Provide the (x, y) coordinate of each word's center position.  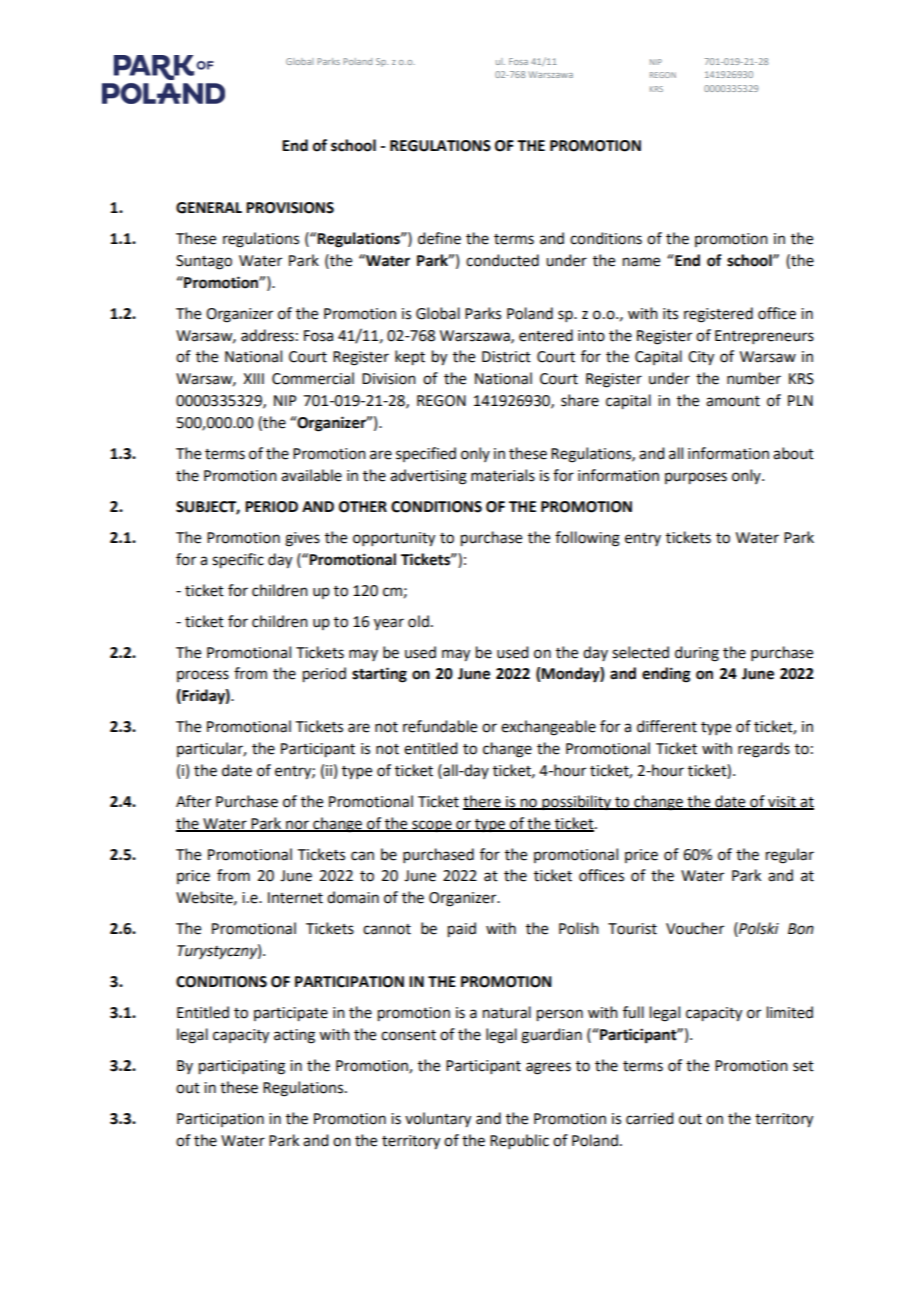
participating (242, 1067)
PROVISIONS (290, 208)
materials (503, 475)
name (641, 262)
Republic (519, 1141)
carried (649, 1118)
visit (782, 802)
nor (297, 825)
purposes (696, 478)
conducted (502, 260)
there (483, 802)
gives (302, 539)
